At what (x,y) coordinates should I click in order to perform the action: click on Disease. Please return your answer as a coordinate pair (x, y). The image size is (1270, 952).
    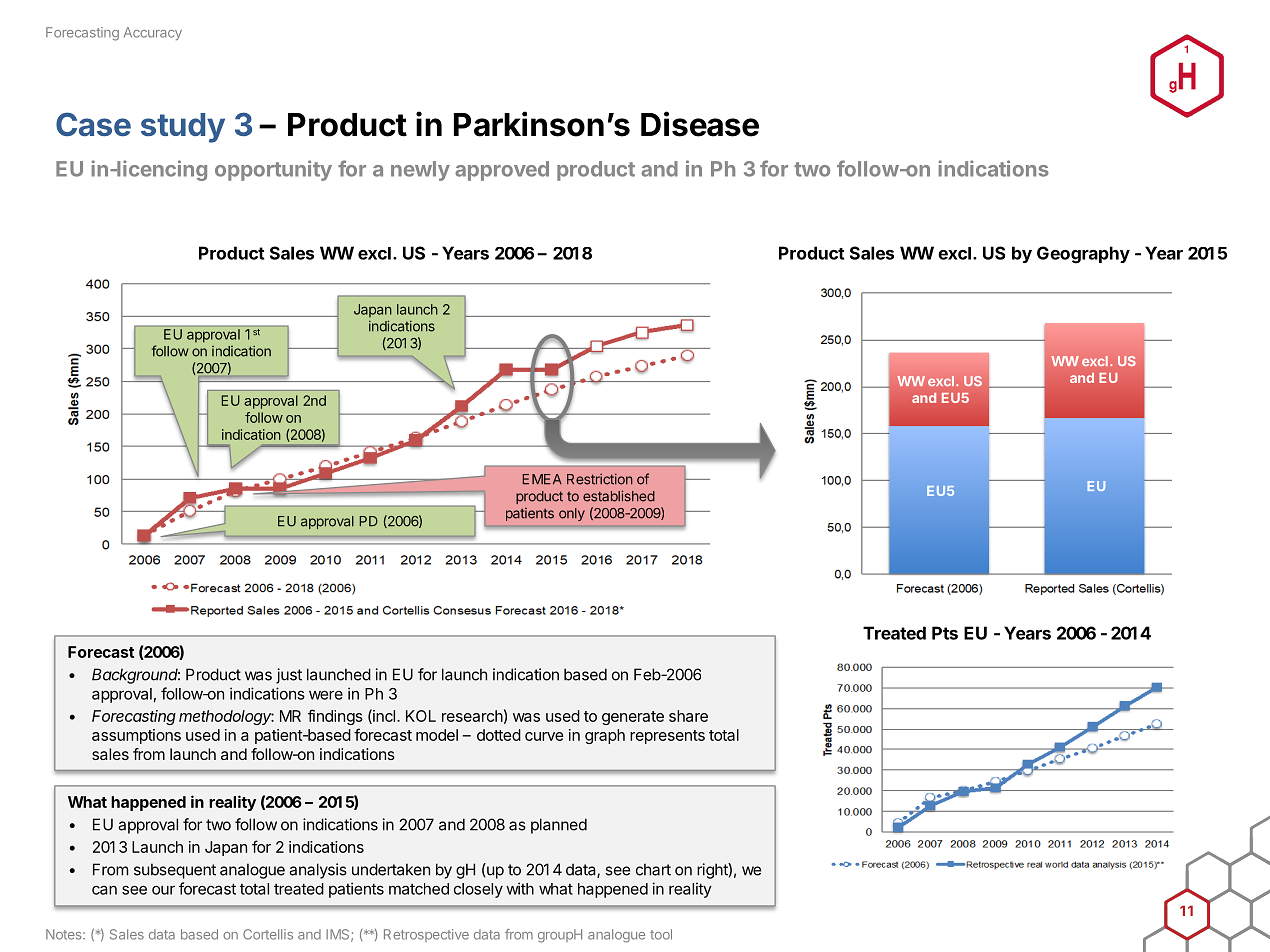
    Looking at the image, I should click on (700, 124).
